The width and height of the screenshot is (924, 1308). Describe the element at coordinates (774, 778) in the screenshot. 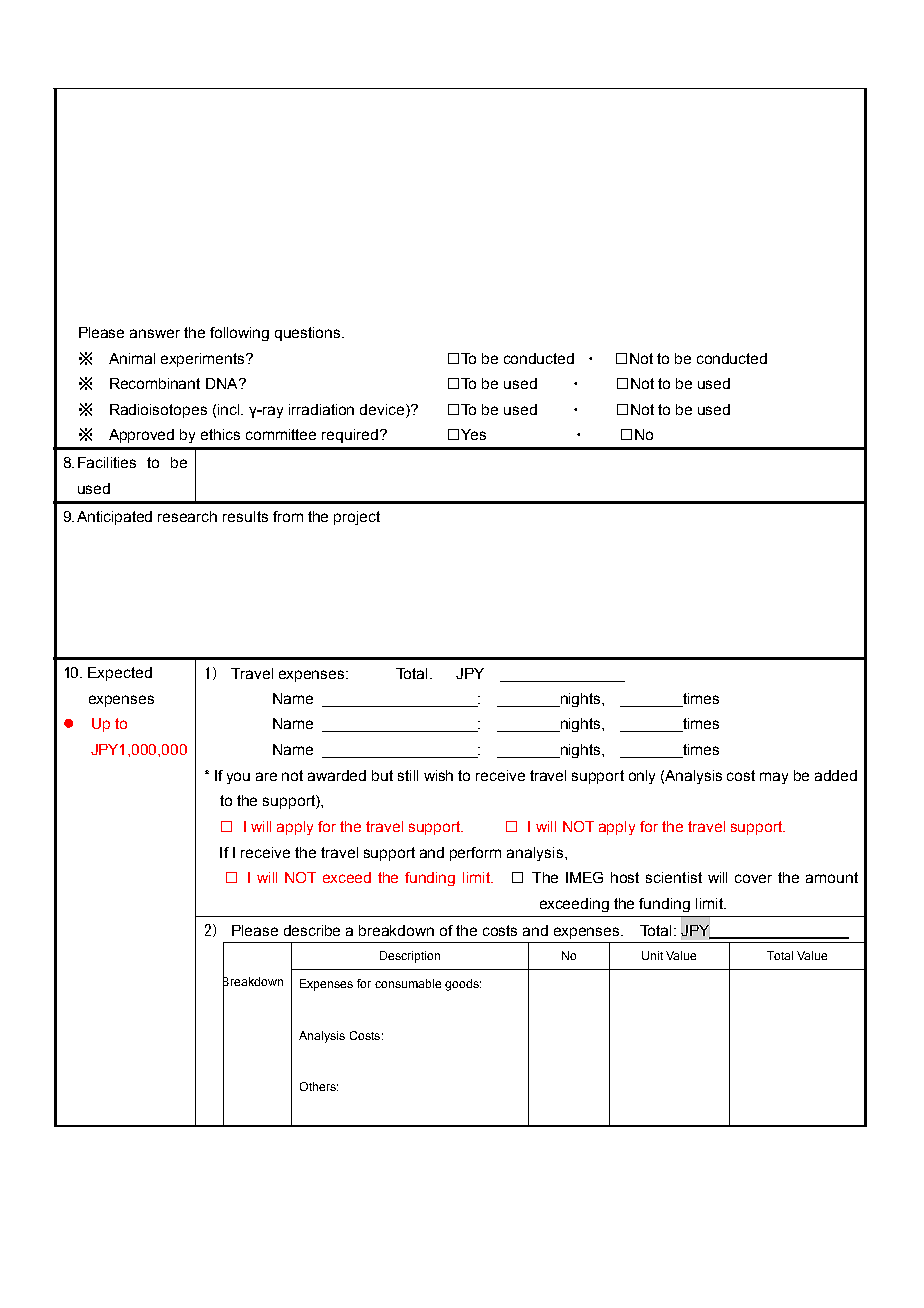

I see `may` at that location.
